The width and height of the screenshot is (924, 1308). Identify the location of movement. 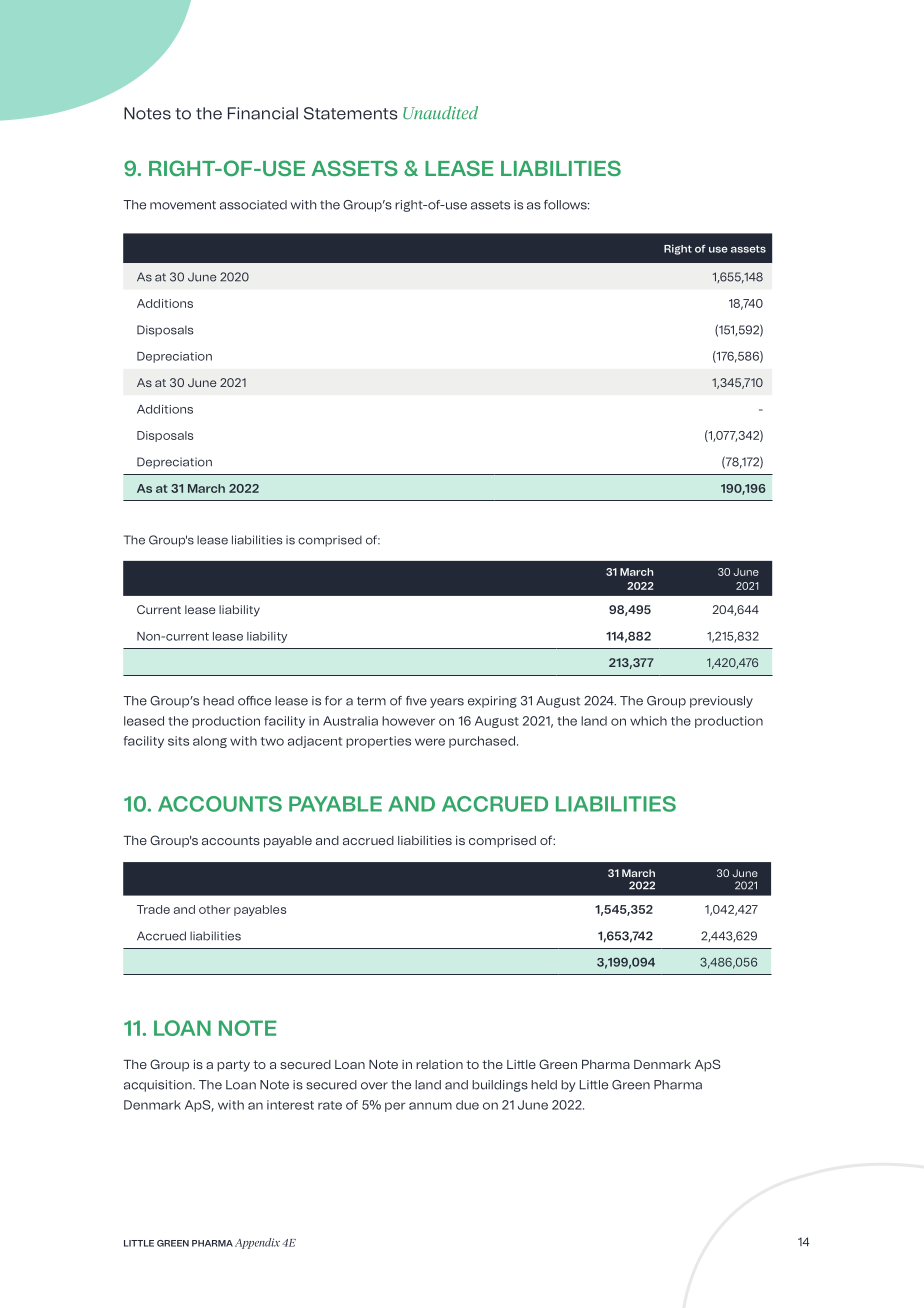
(183, 205).
